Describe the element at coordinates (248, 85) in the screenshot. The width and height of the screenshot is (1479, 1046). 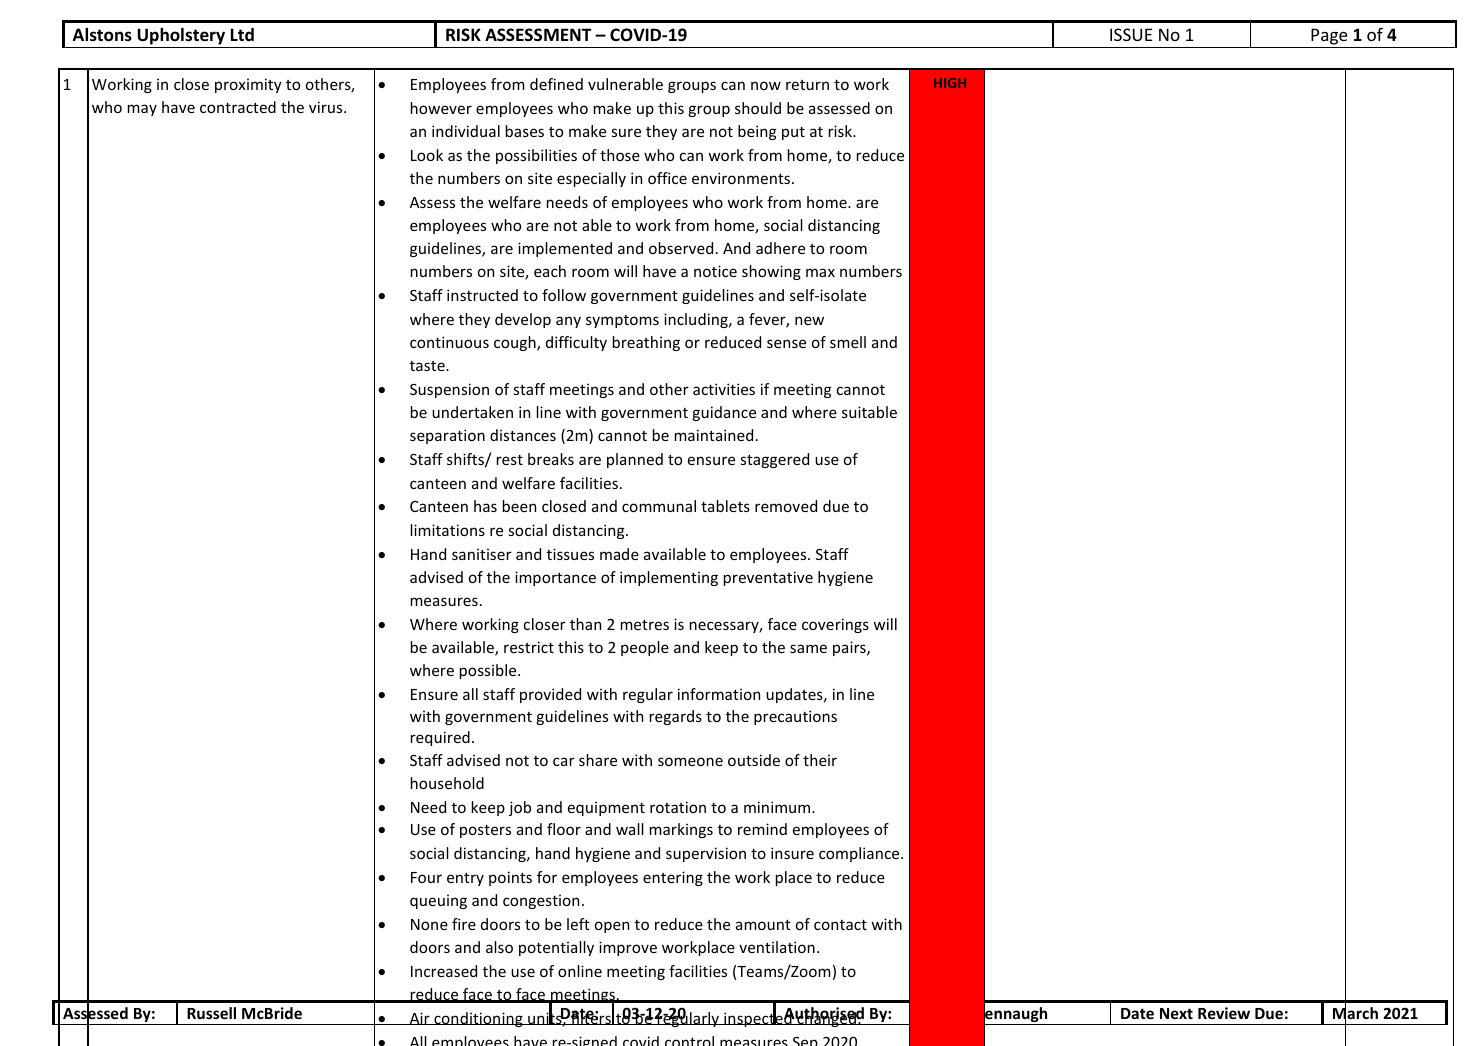
I see `proximity` at that location.
